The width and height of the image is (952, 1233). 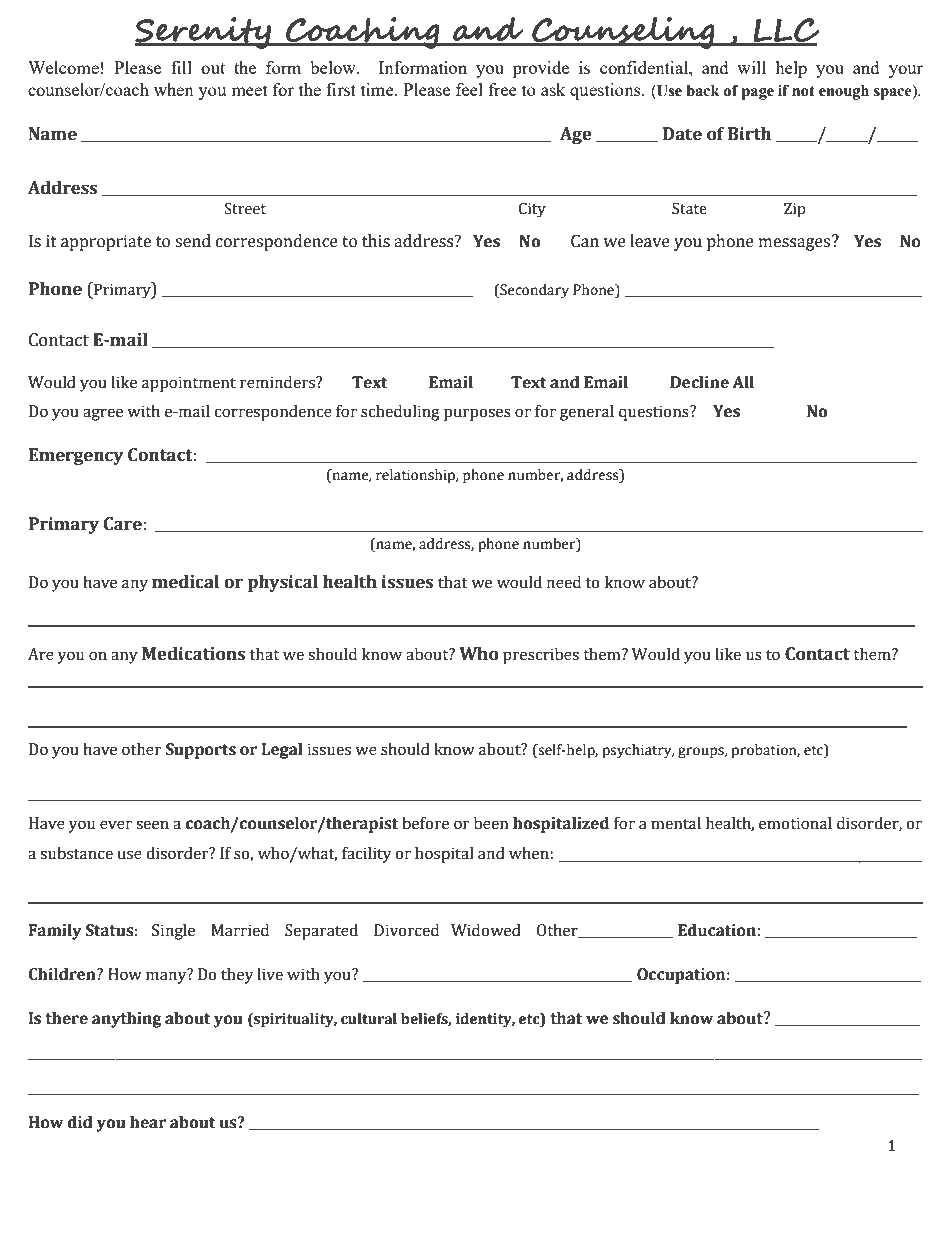 I want to click on need, so click(x=564, y=582).
